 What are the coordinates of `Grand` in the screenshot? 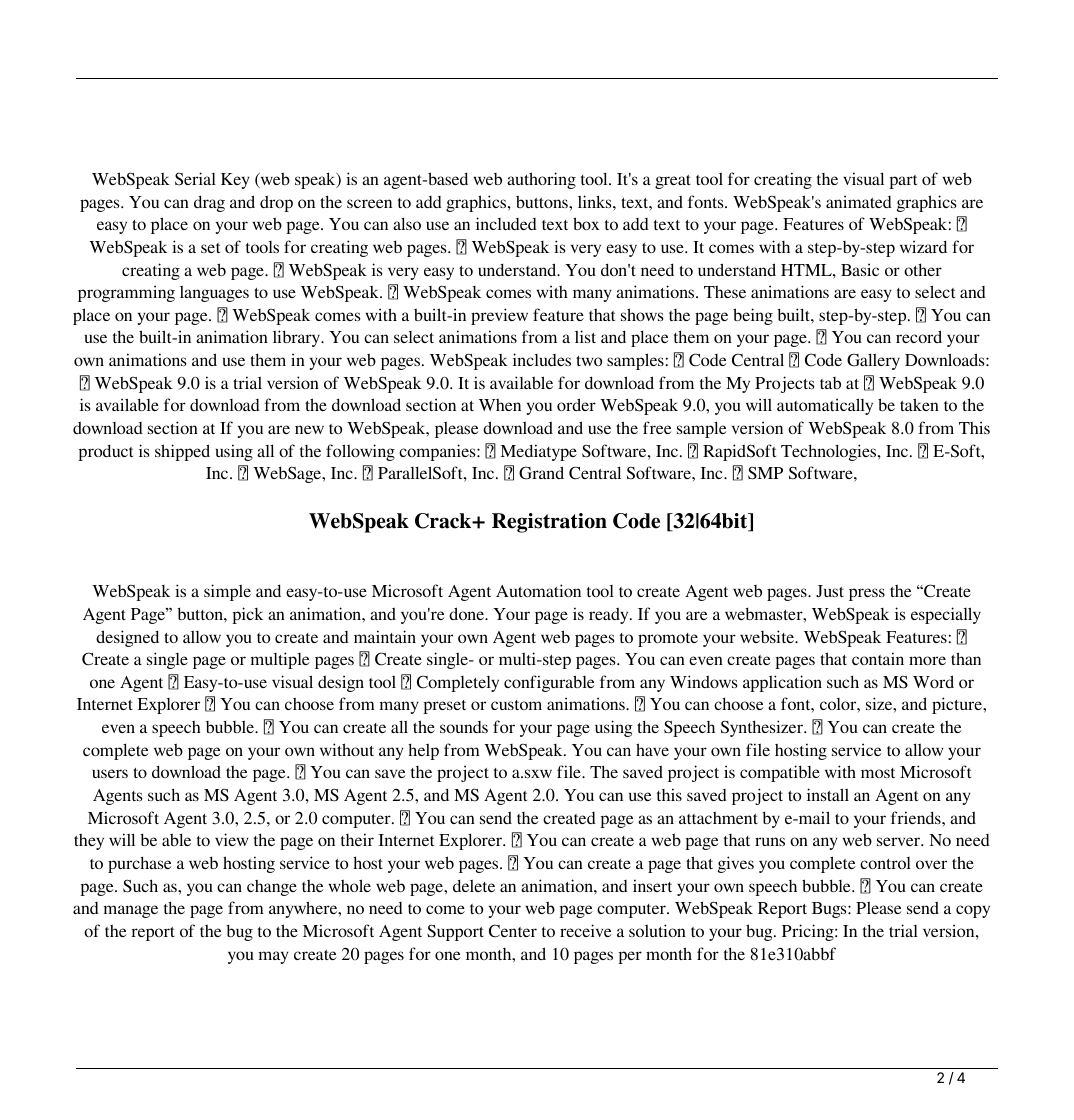 It's located at (541, 473).
